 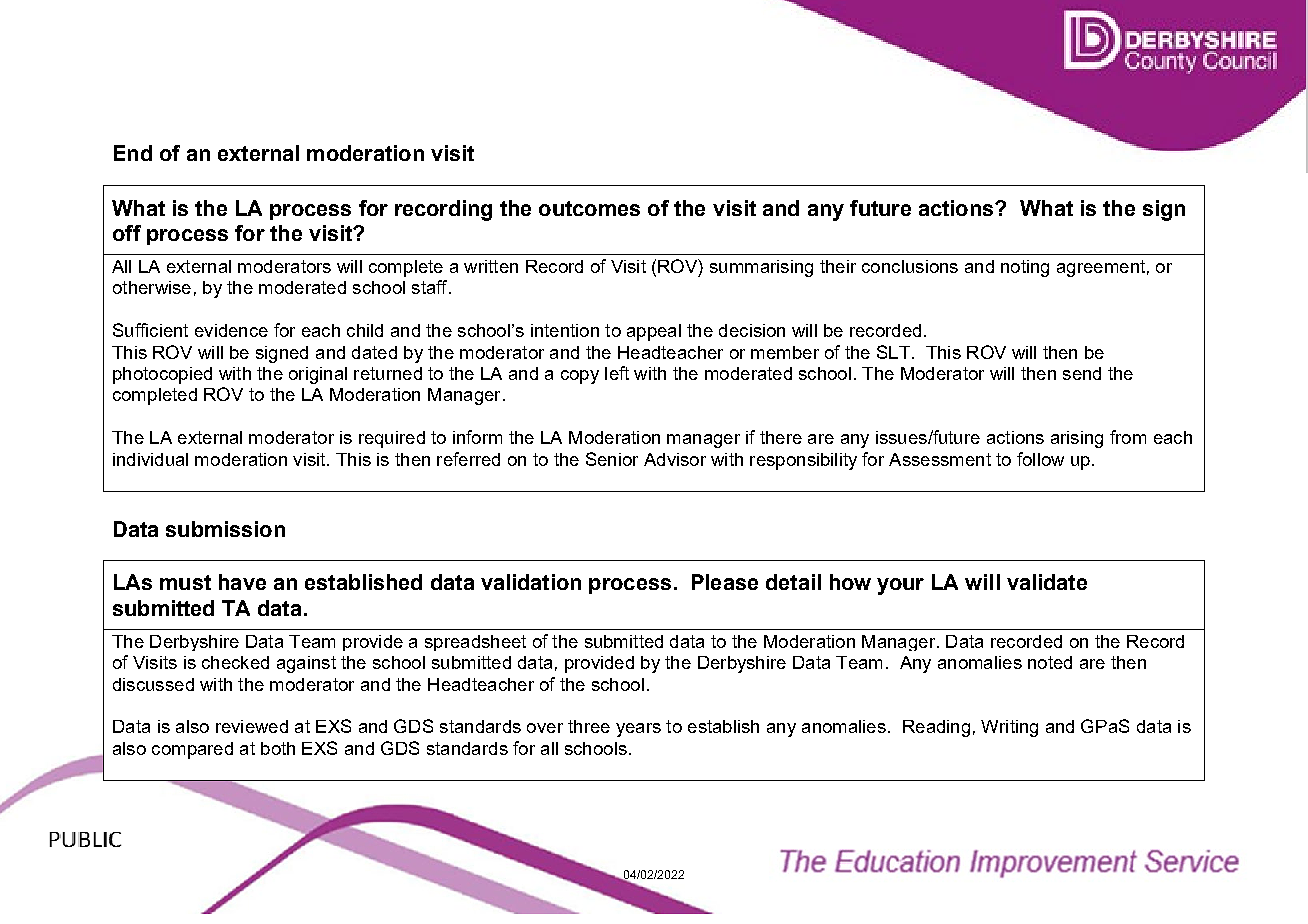 I want to click on send, so click(x=1082, y=373).
